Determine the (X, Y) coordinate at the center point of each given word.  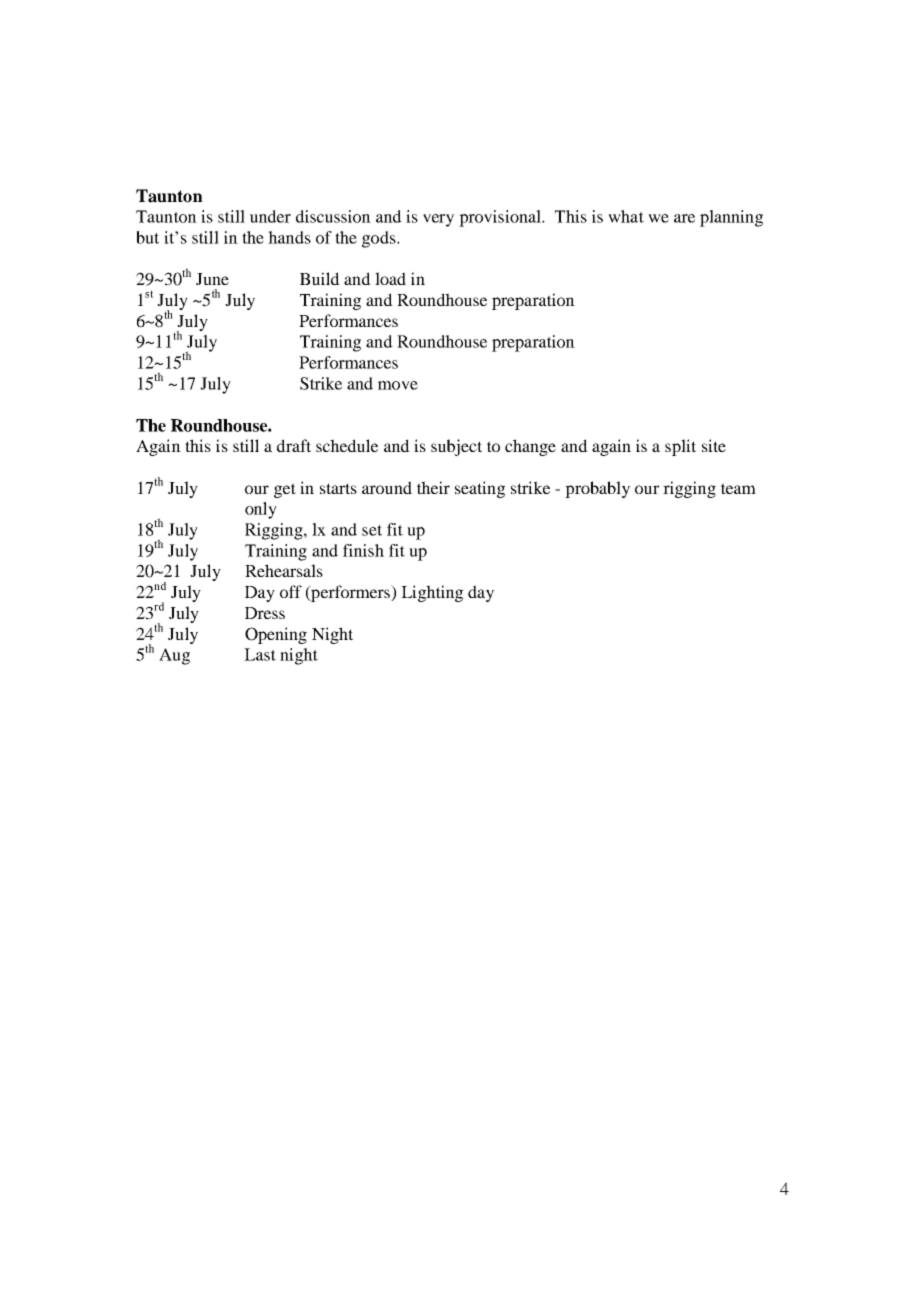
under (270, 216)
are (684, 218)
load (390, 278)
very (438, 220)
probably (597, 489)
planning (731, 218)
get (285, 490)
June (212, 279)
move (398, 385)
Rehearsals (284, 570)
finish (363, 550)
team (738, 488)
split (680, 447)
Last (260, 654)
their (433, 487)
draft (294, 445)
